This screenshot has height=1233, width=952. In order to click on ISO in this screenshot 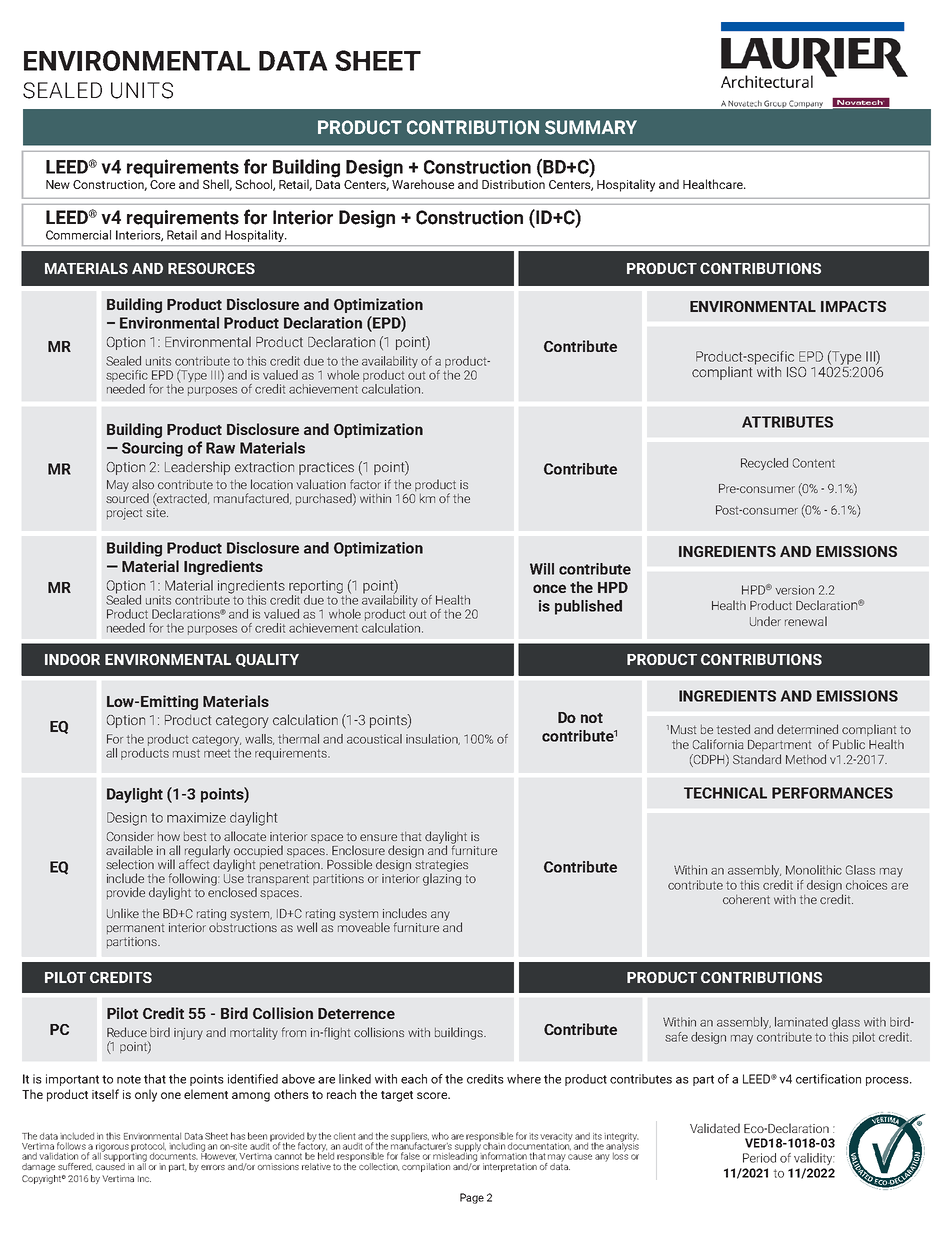, I will do `click(796, 372)`.
